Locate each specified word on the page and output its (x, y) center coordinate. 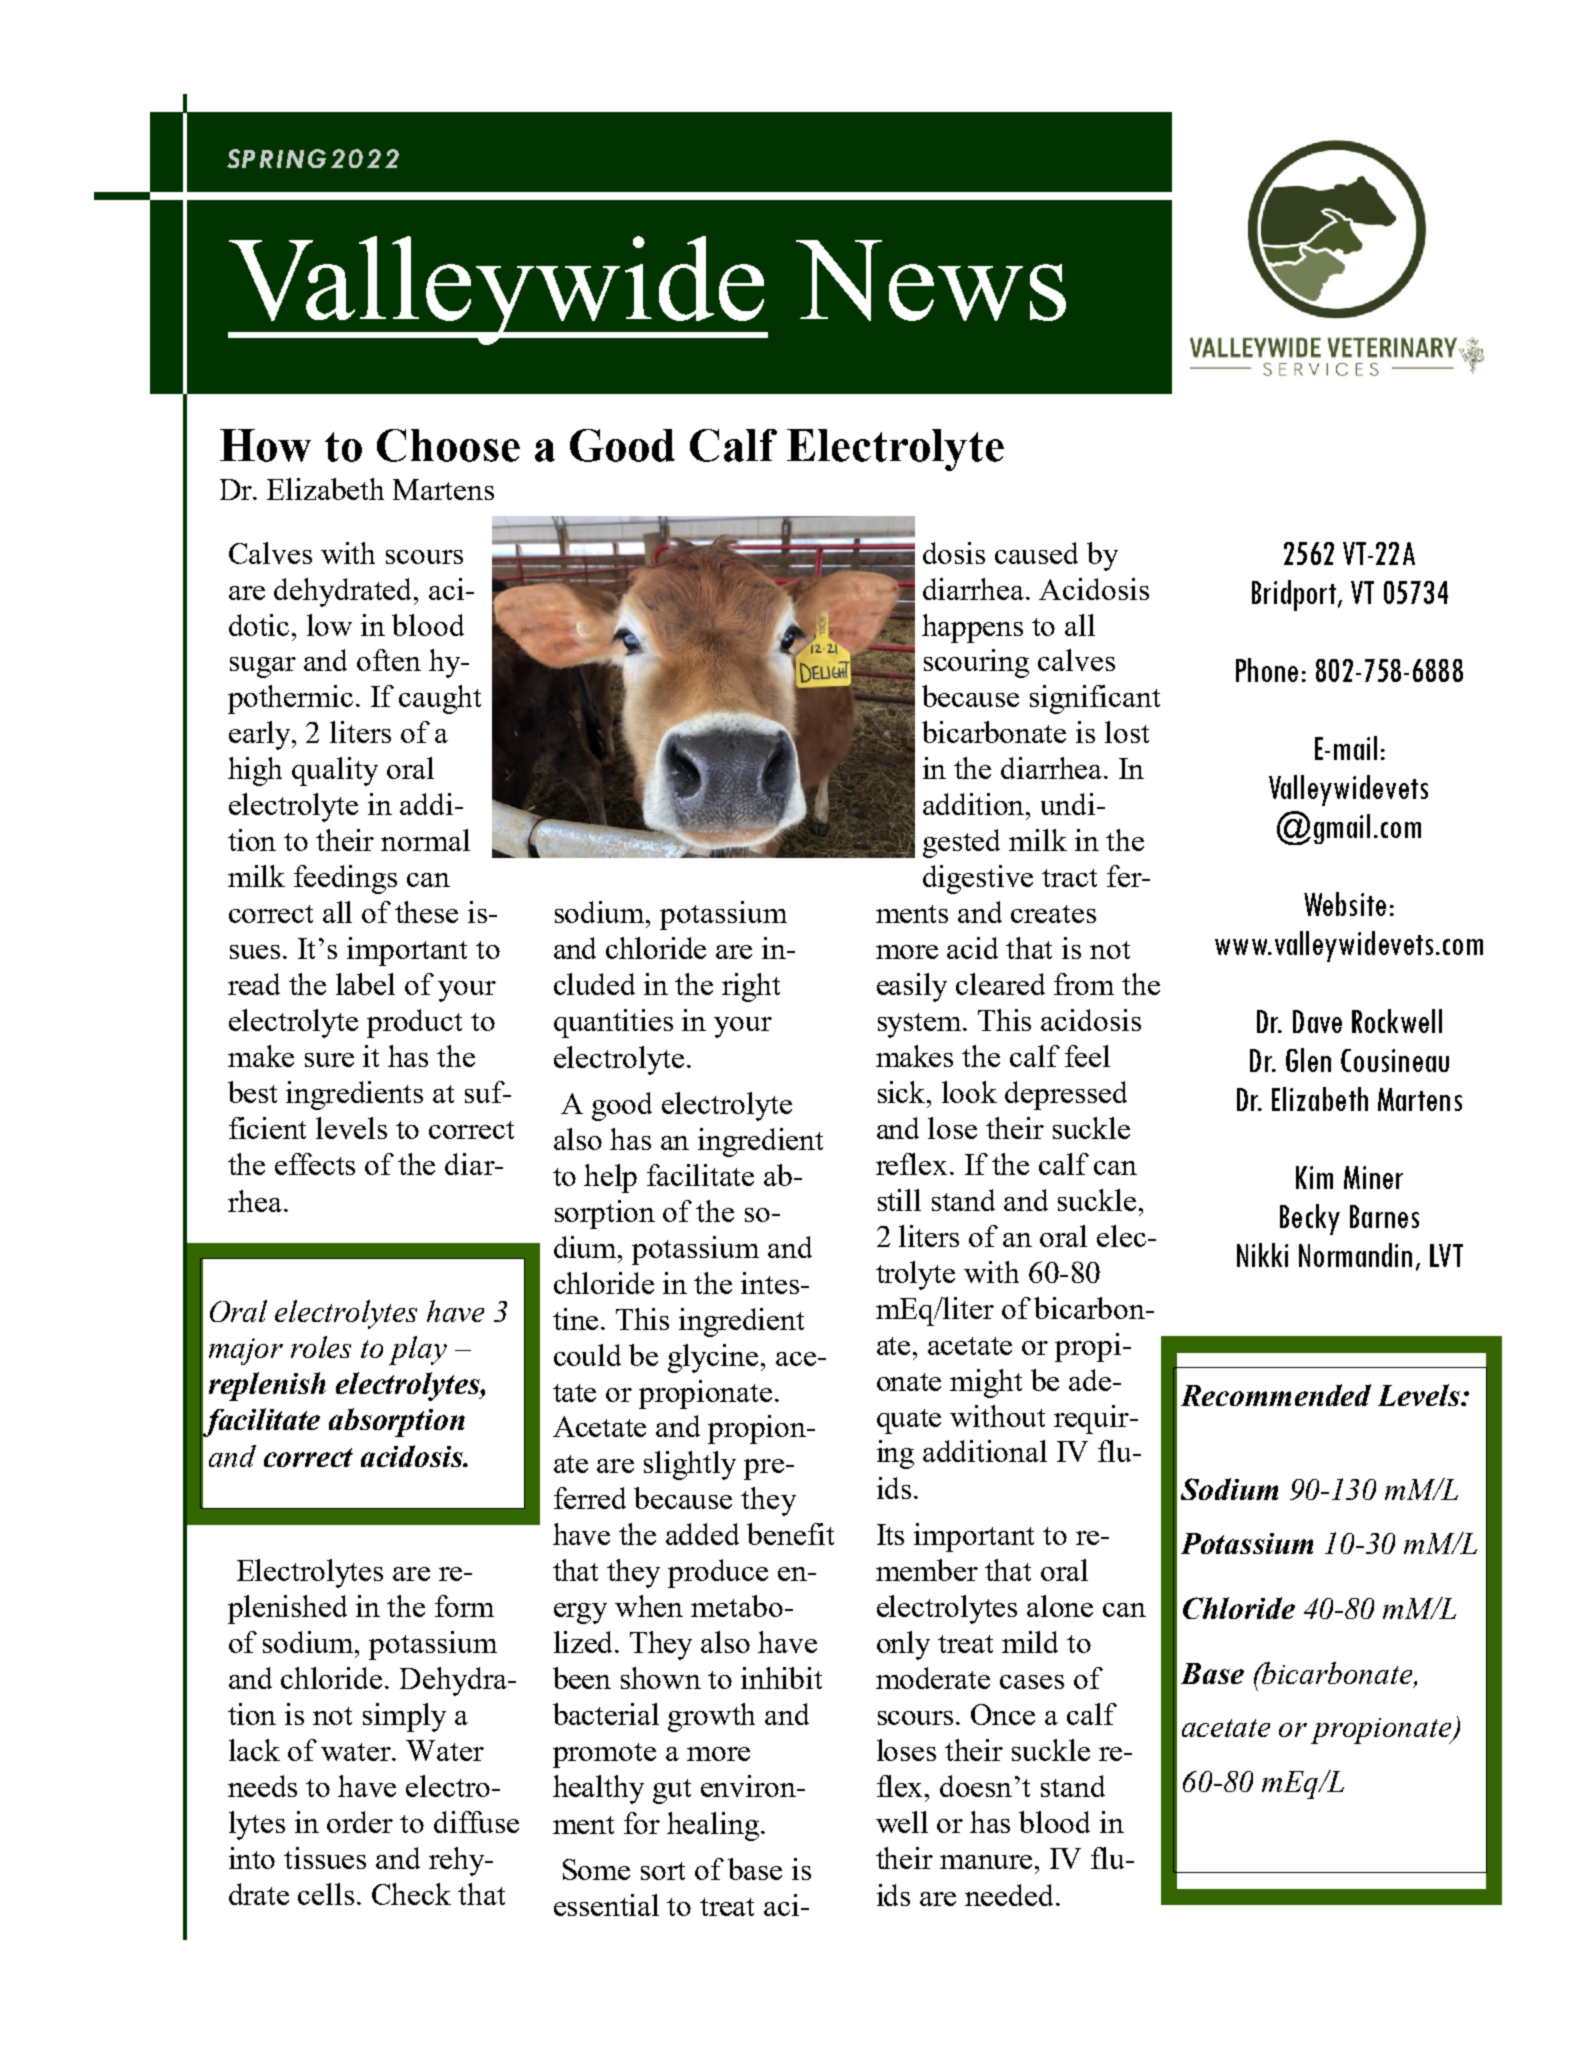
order (360, 1822)
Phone (1267, 670)
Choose (448, 445)
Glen (1308, 1060)
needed (1011, 1895)
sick (903, 1092)
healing (714, 1826)
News (931, 280)
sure (329, 1060)
